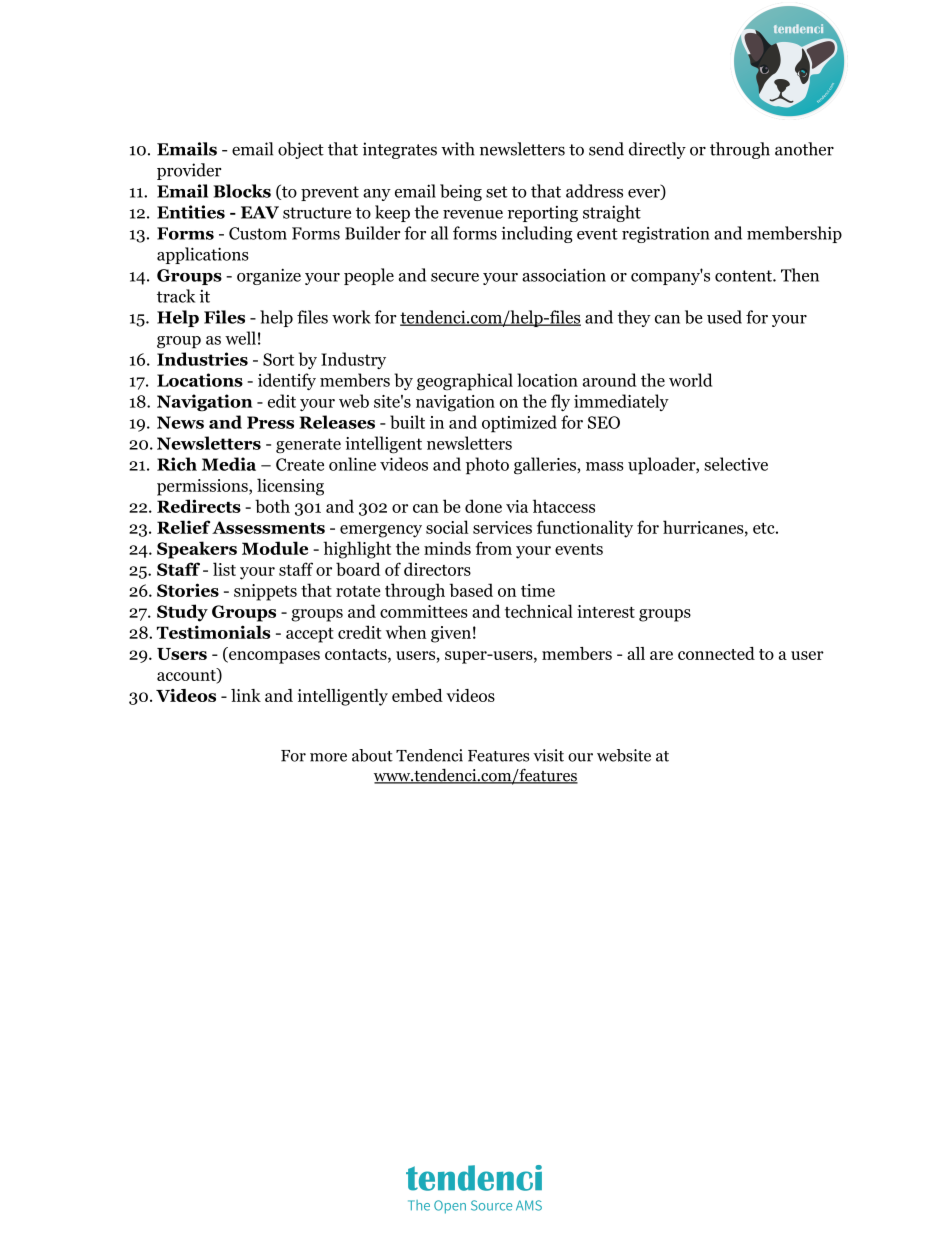 The width and height of the image is (952, 1233). I want to click on selective, so click(736, 464).
